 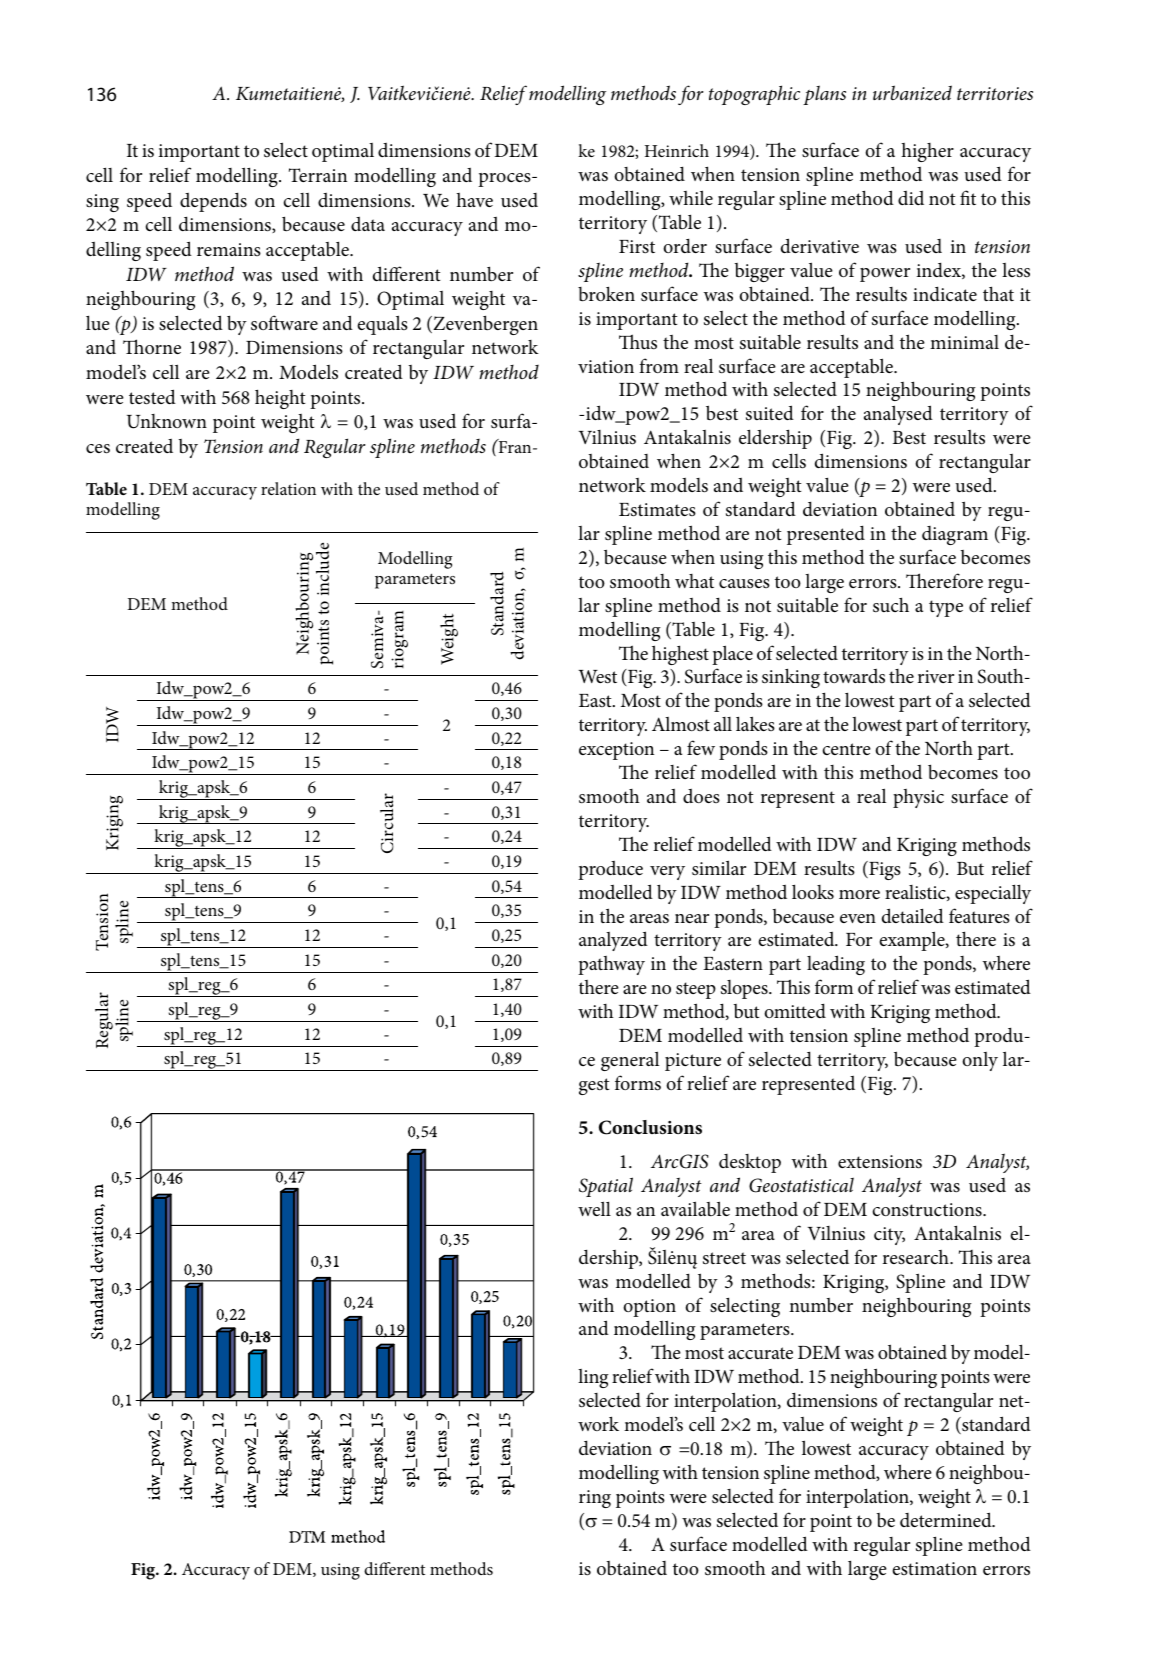 What do you see at coordinates (616, 751) in the page?
I see `exception` at bounding box center [616, 751].
